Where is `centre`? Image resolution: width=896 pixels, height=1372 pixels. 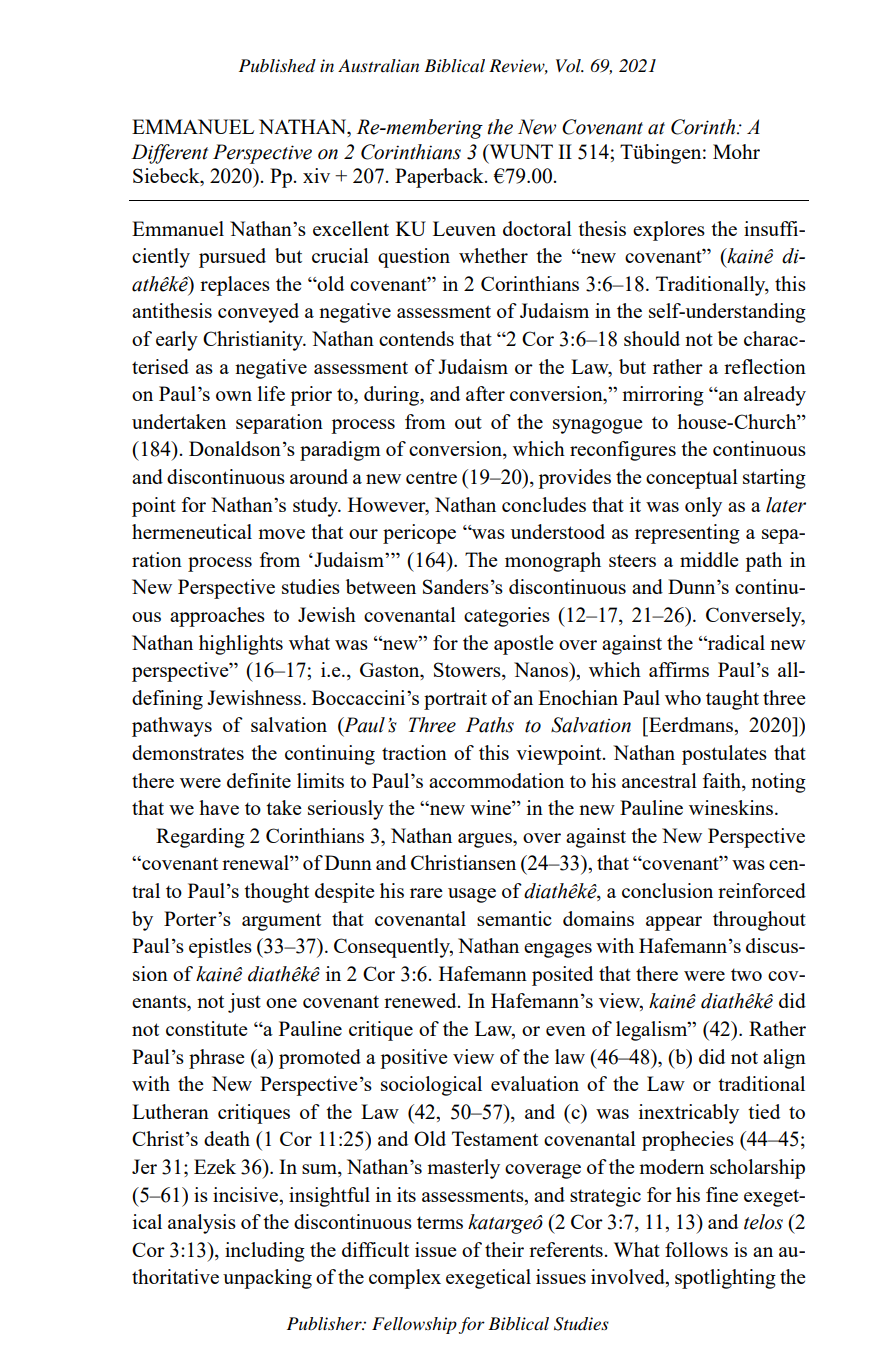 centre is located at coordinates (431, 477).
